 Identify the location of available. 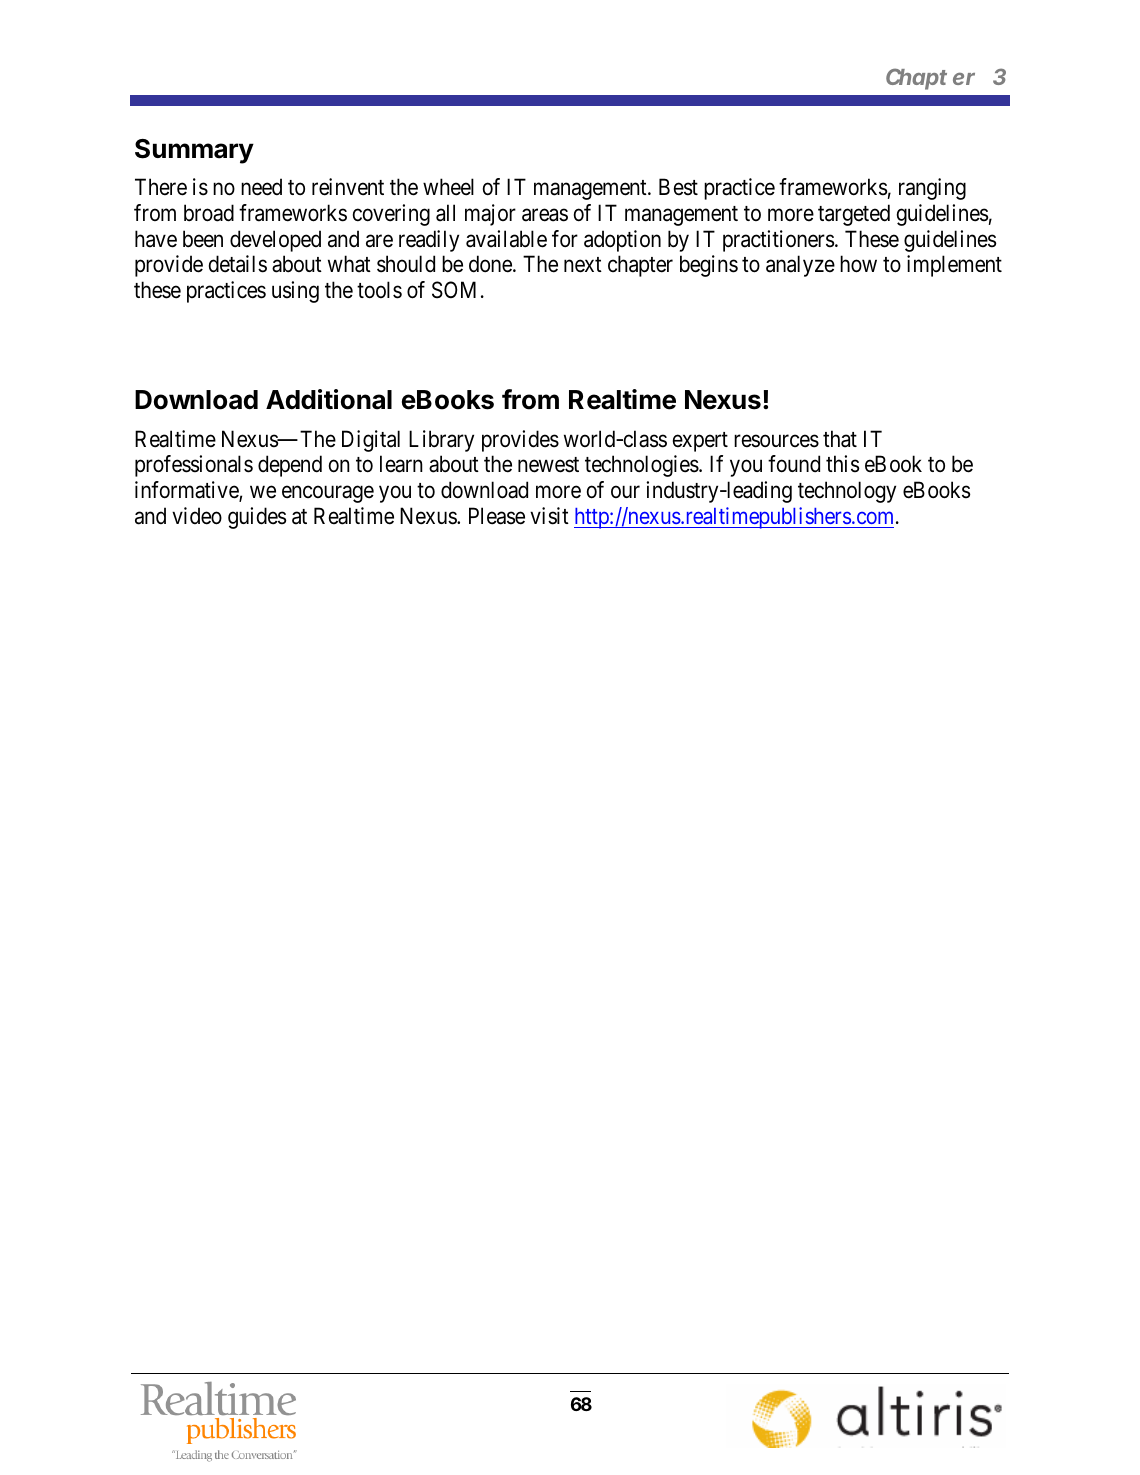
(506, 239).
